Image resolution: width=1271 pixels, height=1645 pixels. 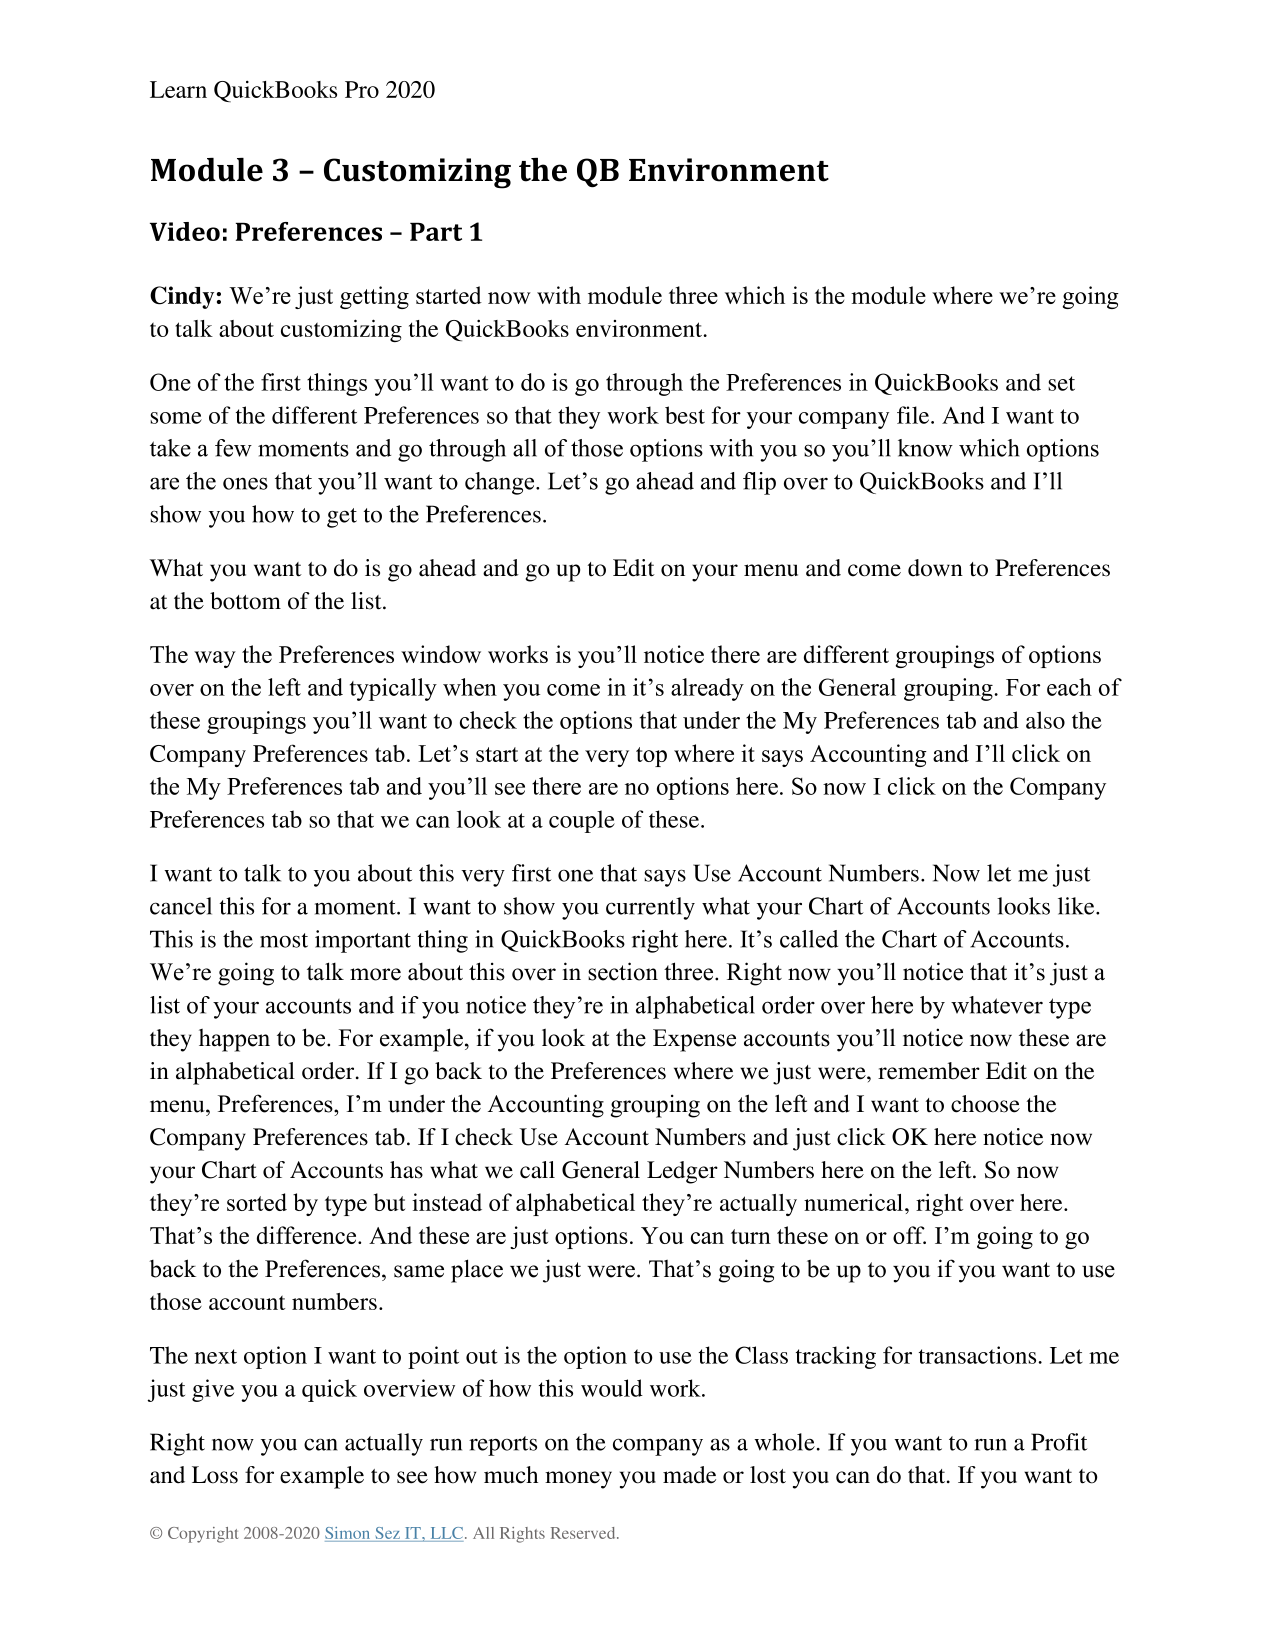 I want to click on best, so click(x=685, y=415).
